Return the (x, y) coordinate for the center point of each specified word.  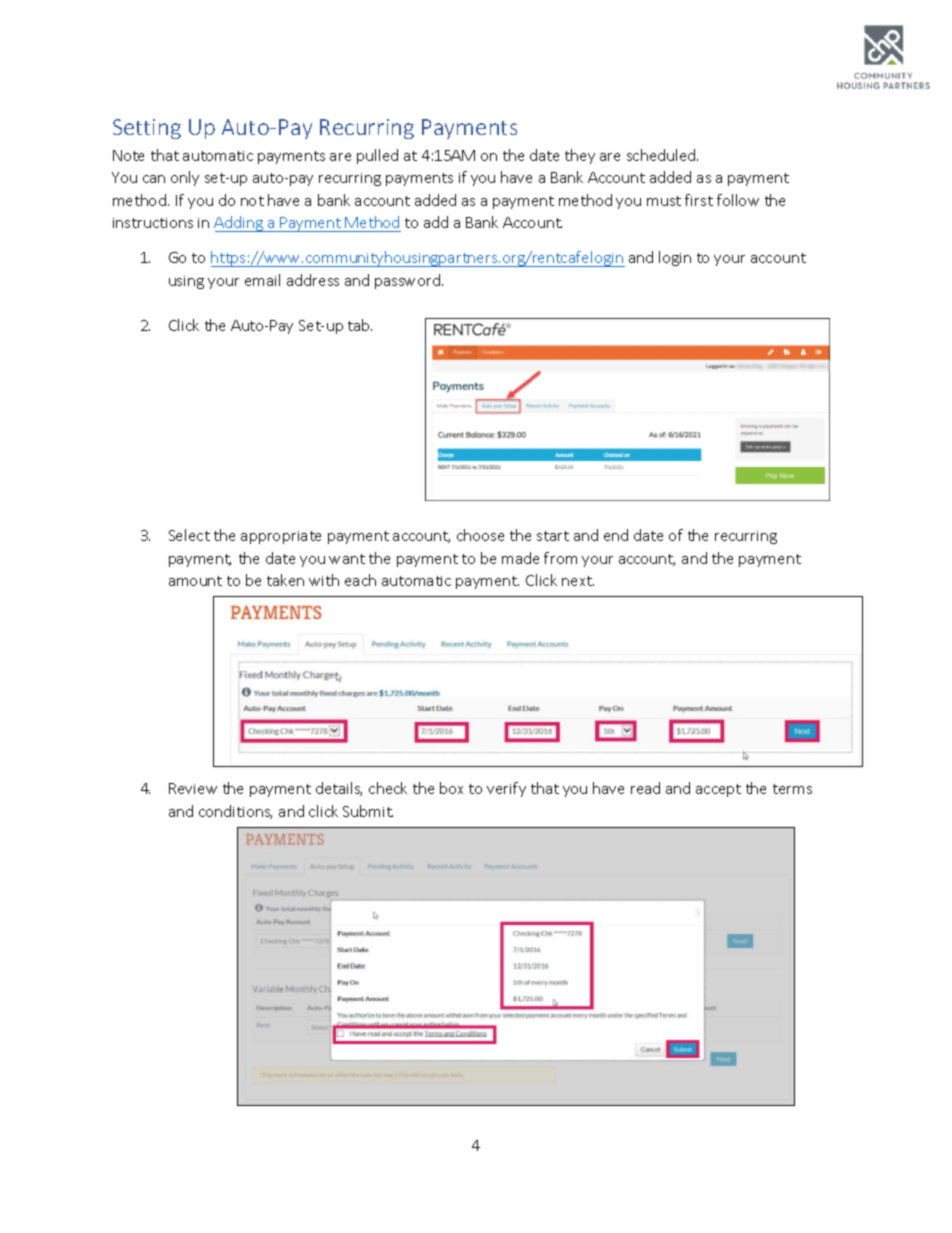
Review (193, 788)
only (185, 178)
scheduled (662, 155)
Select (189, 535)
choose (480, 535)
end (616, 535)
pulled (377, 156)
